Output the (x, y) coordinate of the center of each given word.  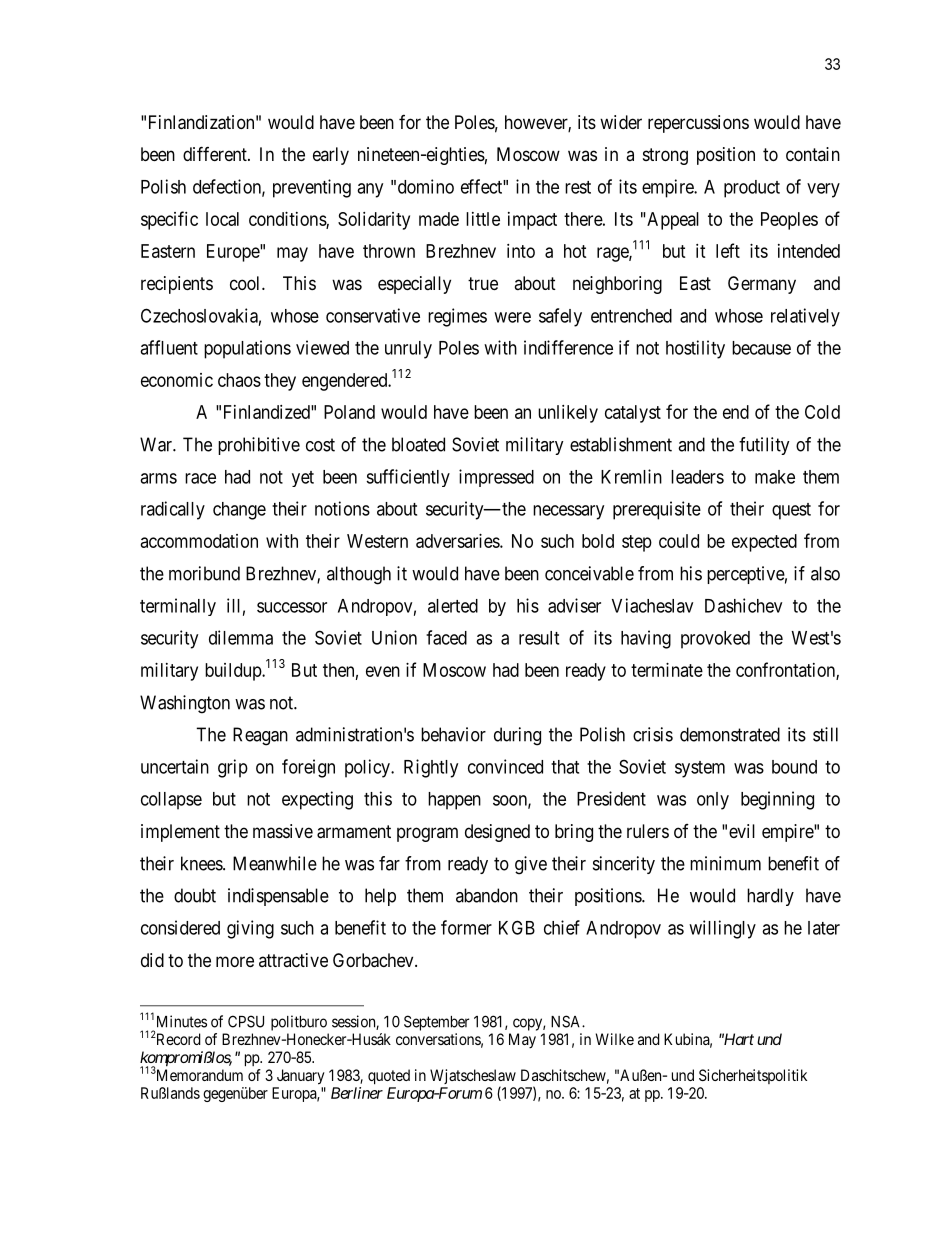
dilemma (241, 637)
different (216, 153)
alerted (453, 606)
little (483, 219)
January (301, 1077)
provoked (715, 640)
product (752, 189)
